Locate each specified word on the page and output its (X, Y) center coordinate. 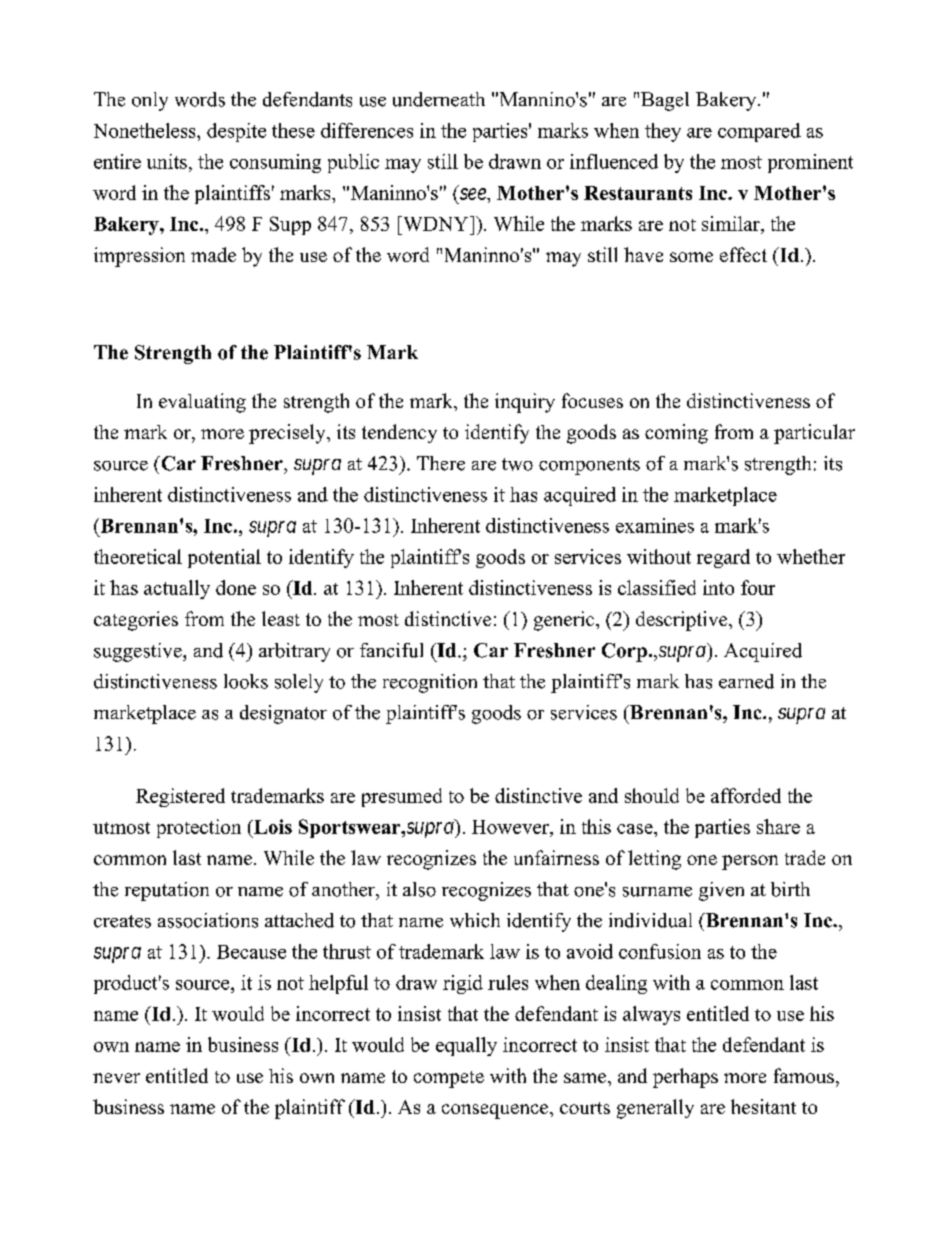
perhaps (685, 1078)
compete (449, 1079)
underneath (439, 99)
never (116, 1078)
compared (759, 132)
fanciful (391, 650)
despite (236, 132)
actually (177, 589)
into (718, 587)
